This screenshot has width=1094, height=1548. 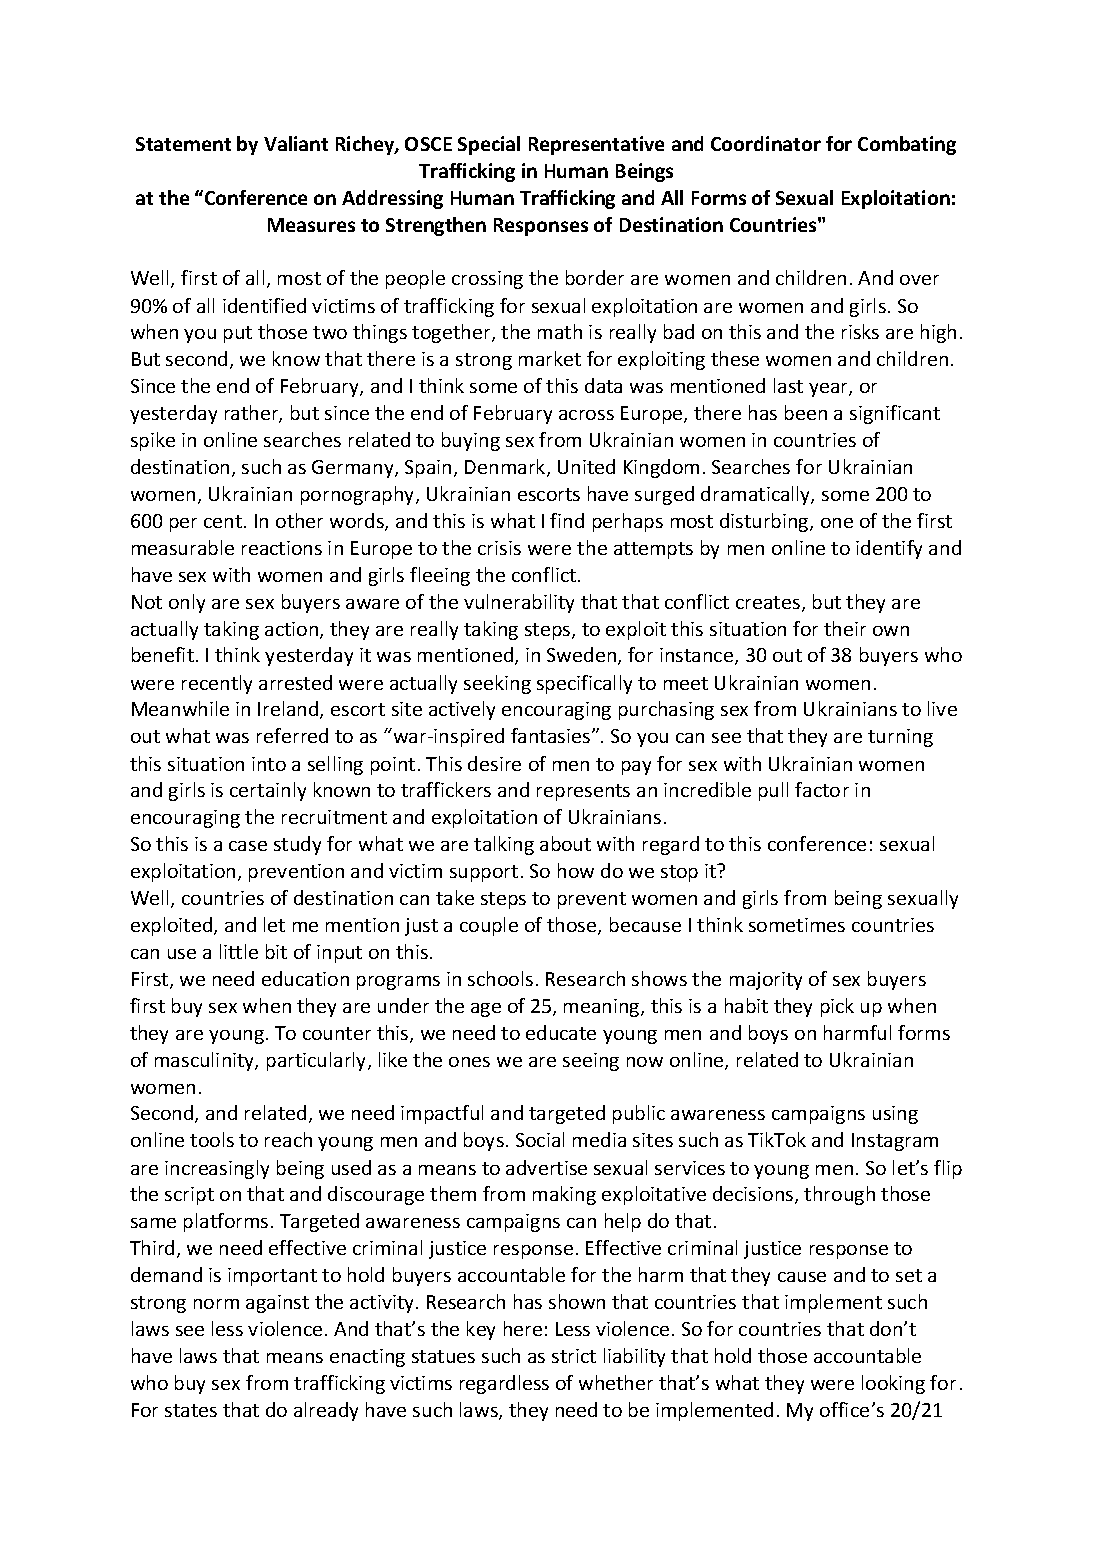 What do you see at coordinates (591, 1062) in the screenshot?
I see `seeing` at bounding box center [591, 1062].
